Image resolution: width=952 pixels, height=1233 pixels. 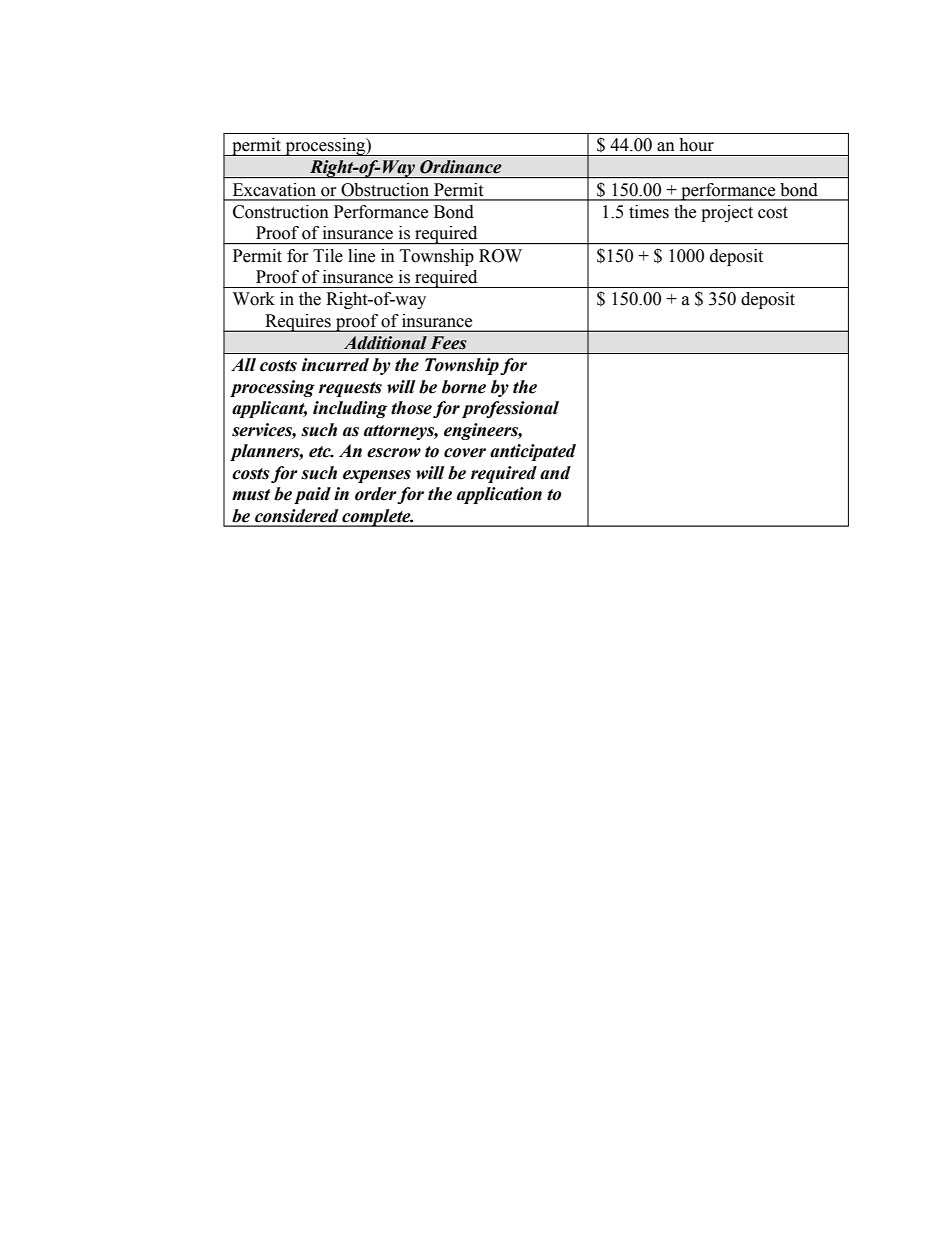 What do you see at coordinates (274, 189) in the screenshot?
I see `Excavation` at bounding box center [274, 189].
